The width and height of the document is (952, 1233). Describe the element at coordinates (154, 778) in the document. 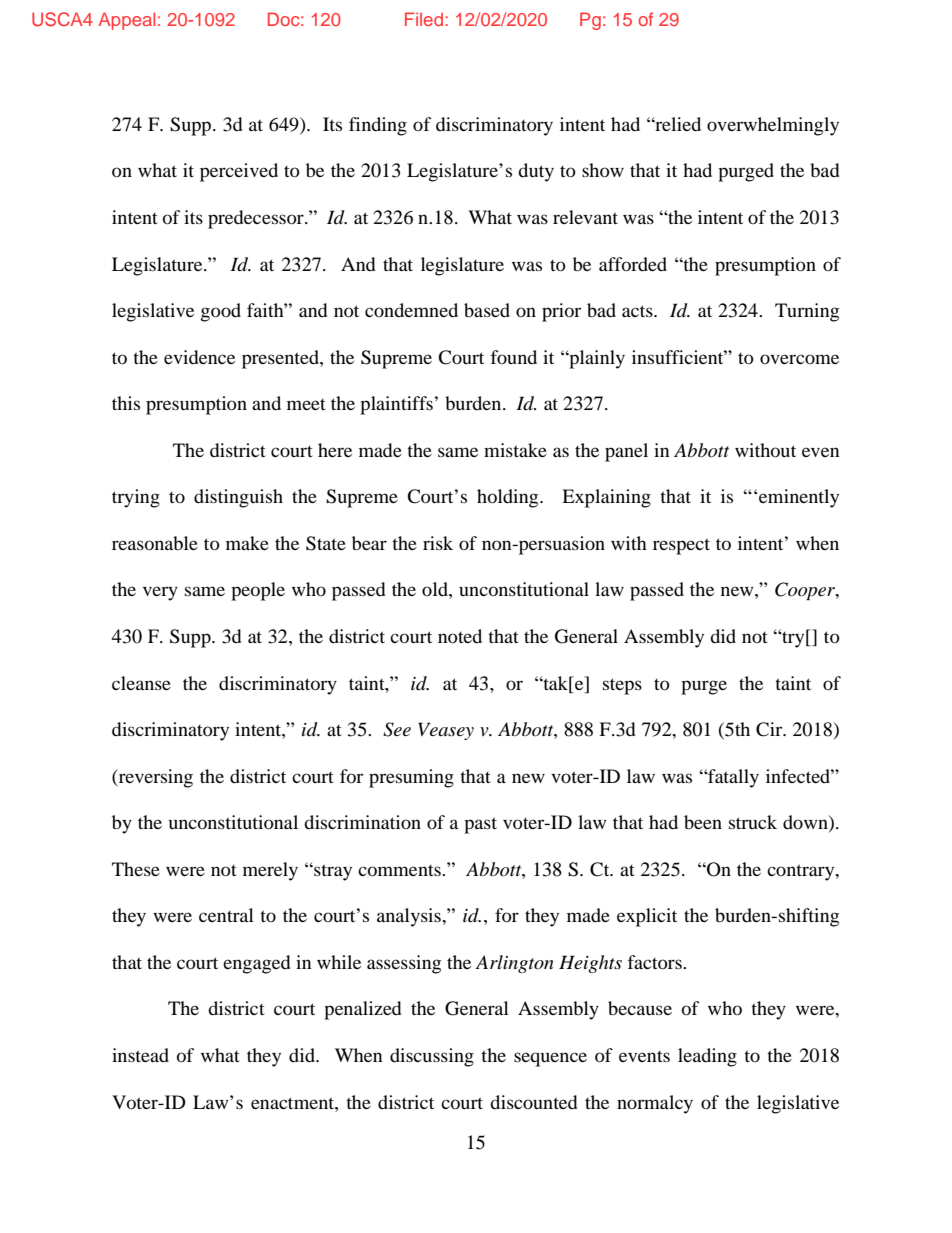

I see `reversing` at that location.
